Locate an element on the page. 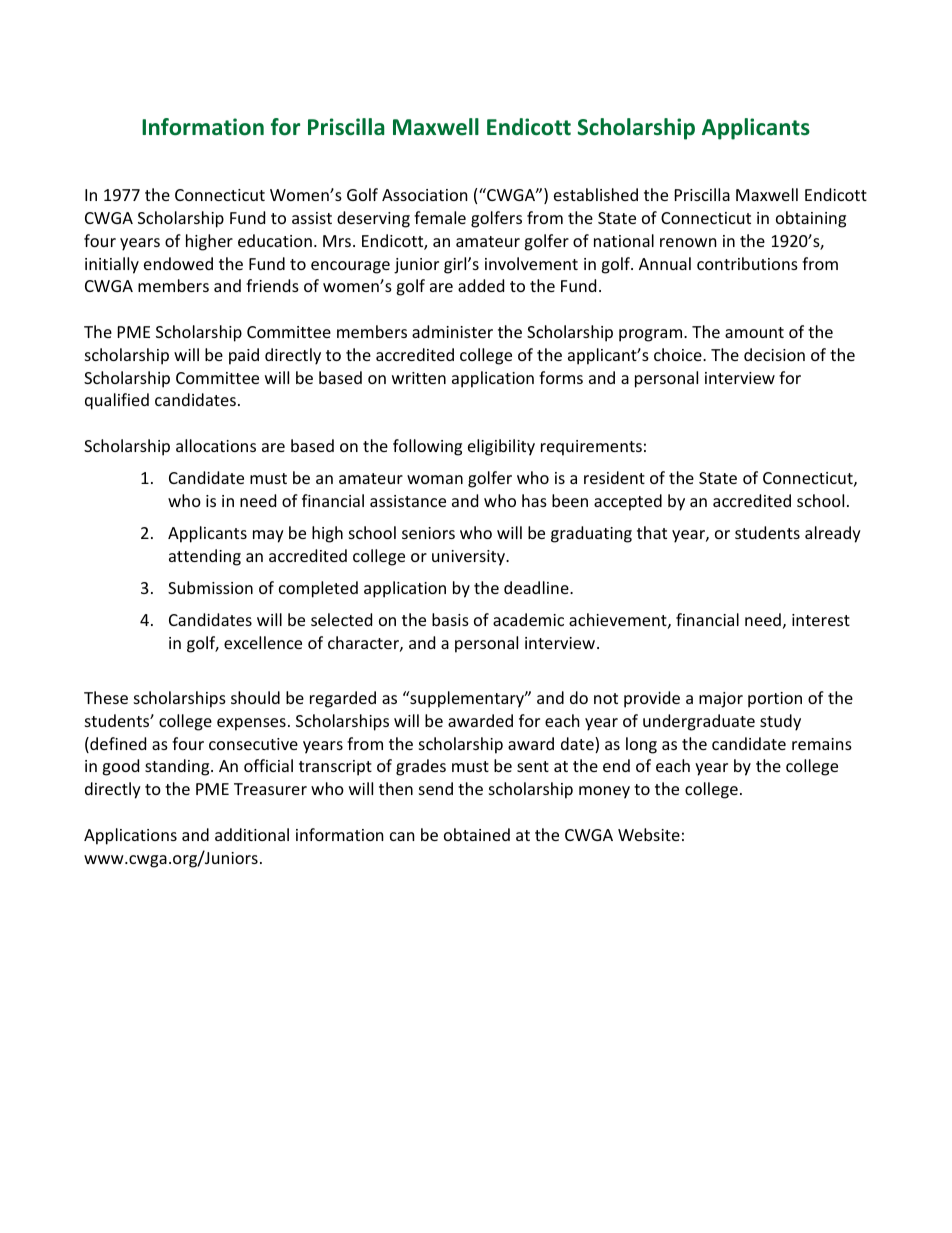 Image resolution: width=952 pixels, height=1233 pixels. female is located at coordinates (440, 217).
